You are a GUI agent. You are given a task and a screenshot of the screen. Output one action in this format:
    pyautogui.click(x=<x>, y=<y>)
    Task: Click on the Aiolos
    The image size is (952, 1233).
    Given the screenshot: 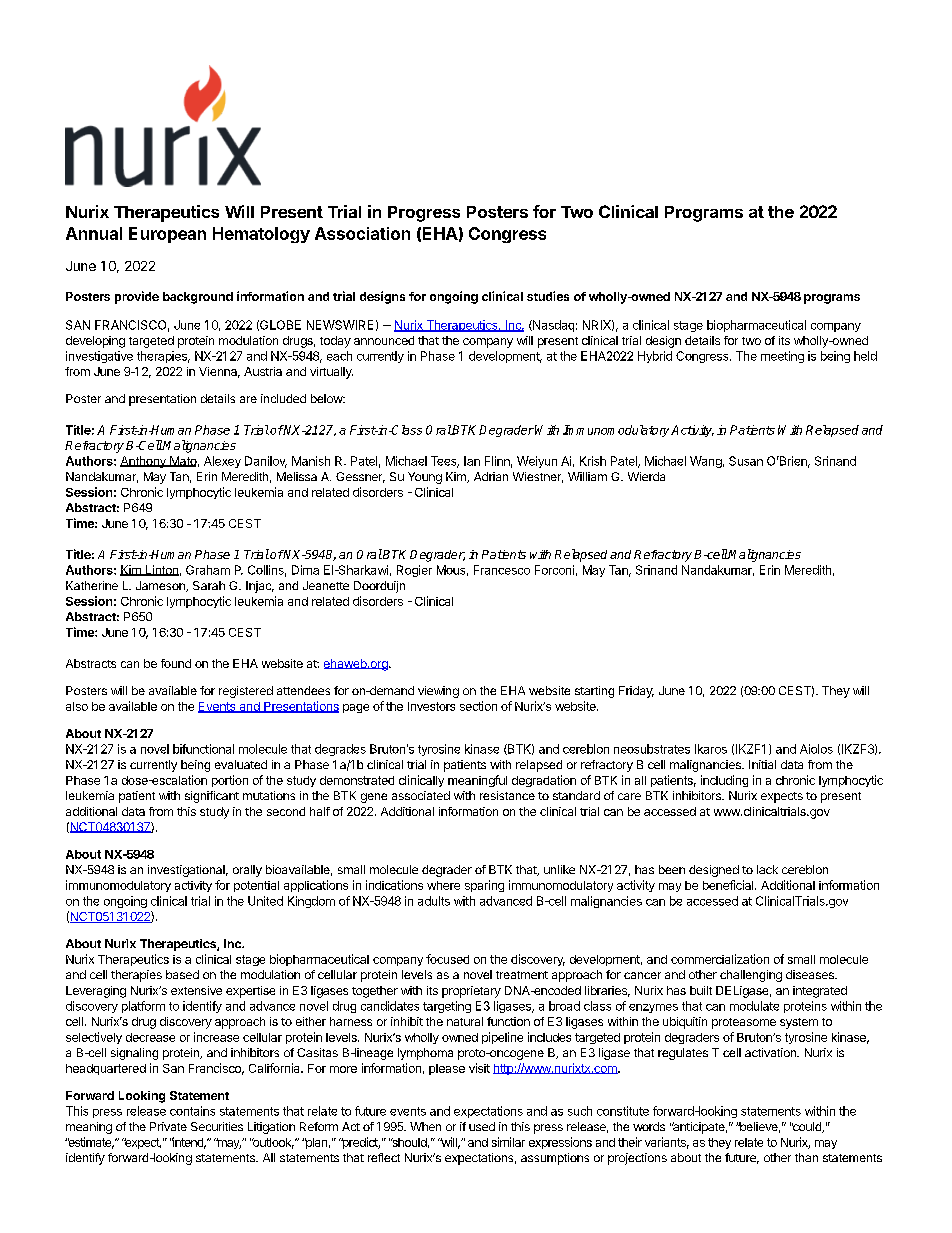 What is the action you would take?
    pyautogui.click(x=816, y=749)
